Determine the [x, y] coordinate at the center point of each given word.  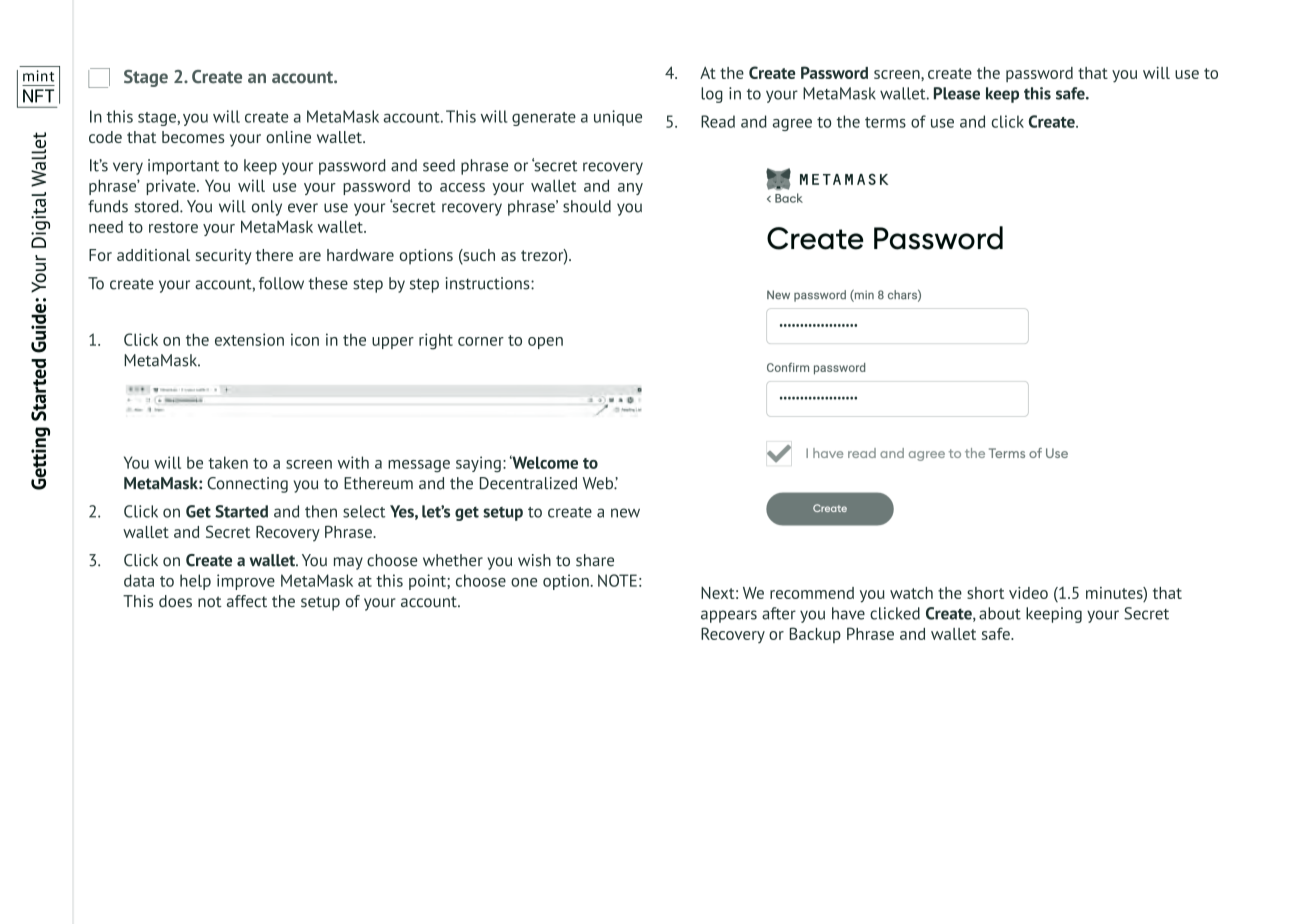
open [545, 343]
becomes [193, 137]
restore [173, 227]
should [587, 206]
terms [885, 122]
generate [544, 119]
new [625, 513]
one [524, 582]
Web [599, 483]
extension [249, 339]
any [630, 189]
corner [481, 341]
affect [247, 601]
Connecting [247, 485]
